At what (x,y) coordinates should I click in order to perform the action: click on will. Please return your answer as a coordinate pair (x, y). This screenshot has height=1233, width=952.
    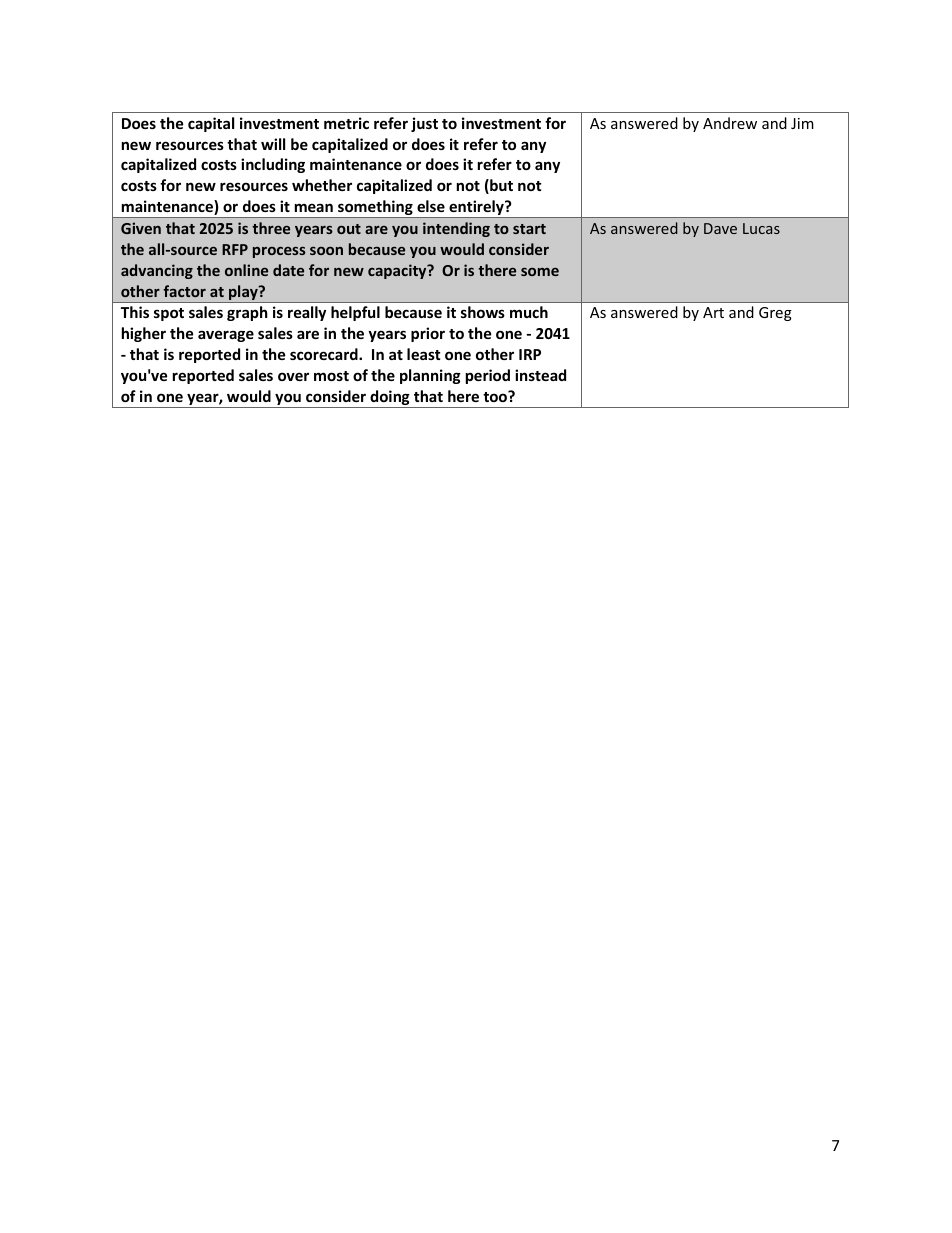
    Looking at the image, I should click on (273, 144).
